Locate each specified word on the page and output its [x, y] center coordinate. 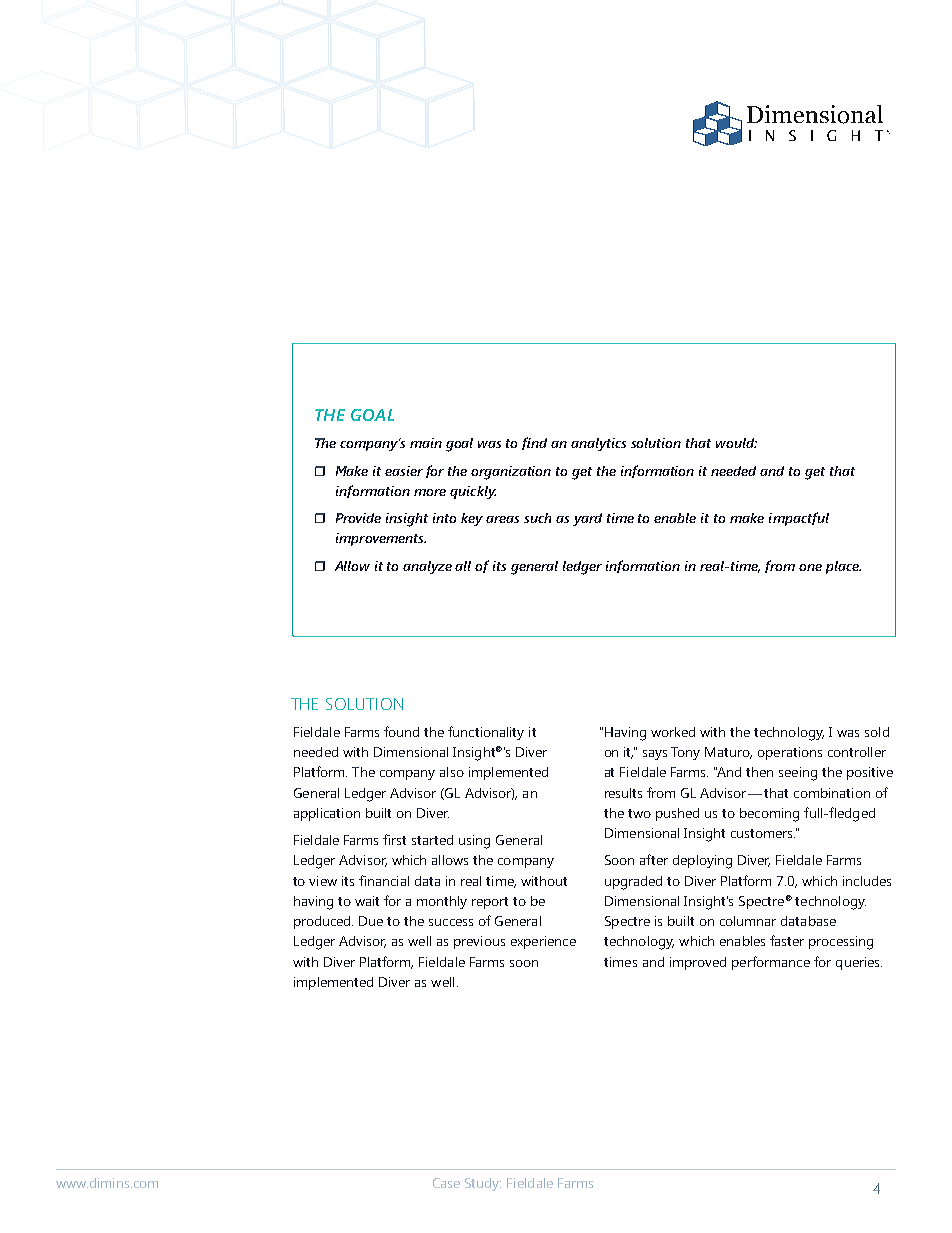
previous [479, 942]
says [655, 755]
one [810, 567]
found [401, 731]
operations [790, 753]
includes [867, 881]
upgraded [633, 883]
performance [771, 963]
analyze [427, 567]
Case [446, 1183]
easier [404, 471]
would [736, 443]
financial [384, 880]
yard [587, 519]
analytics [598, 444]
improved [698, 963]
